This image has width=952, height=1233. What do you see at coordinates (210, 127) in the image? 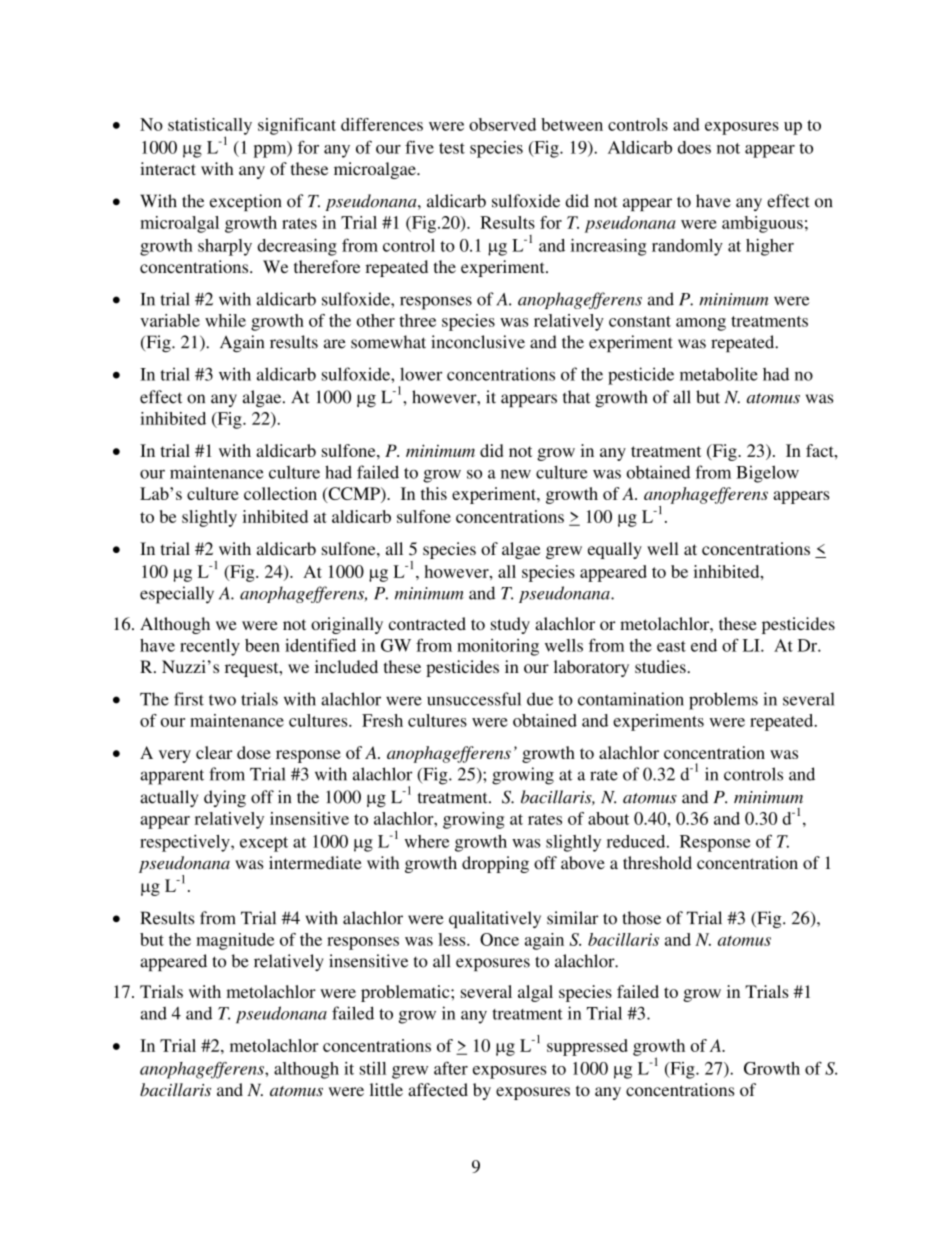
I see `statistically` at bounding box center [210, 127].
